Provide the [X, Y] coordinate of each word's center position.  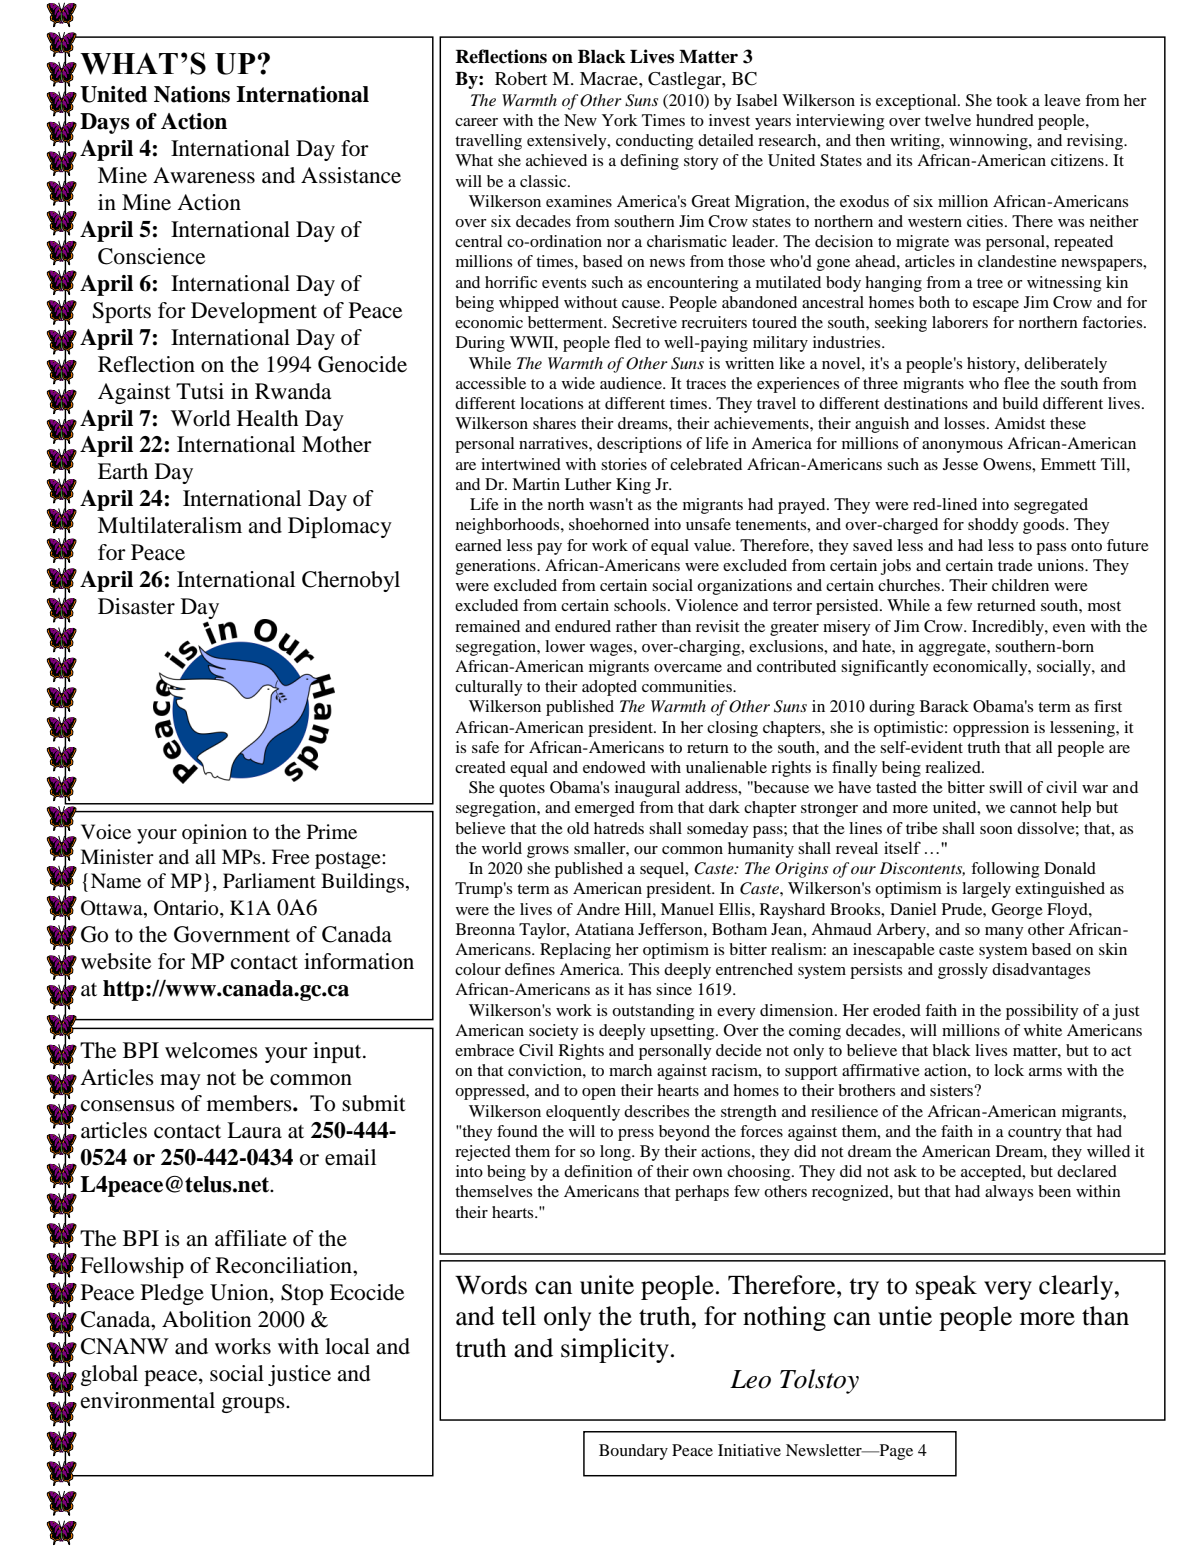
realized [954, 767]
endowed [614, 767]
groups [254, 1405]
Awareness [204, 175]
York [620, 120]
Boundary [633, 1452]
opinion [214, 834]
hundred [1005, 120]
